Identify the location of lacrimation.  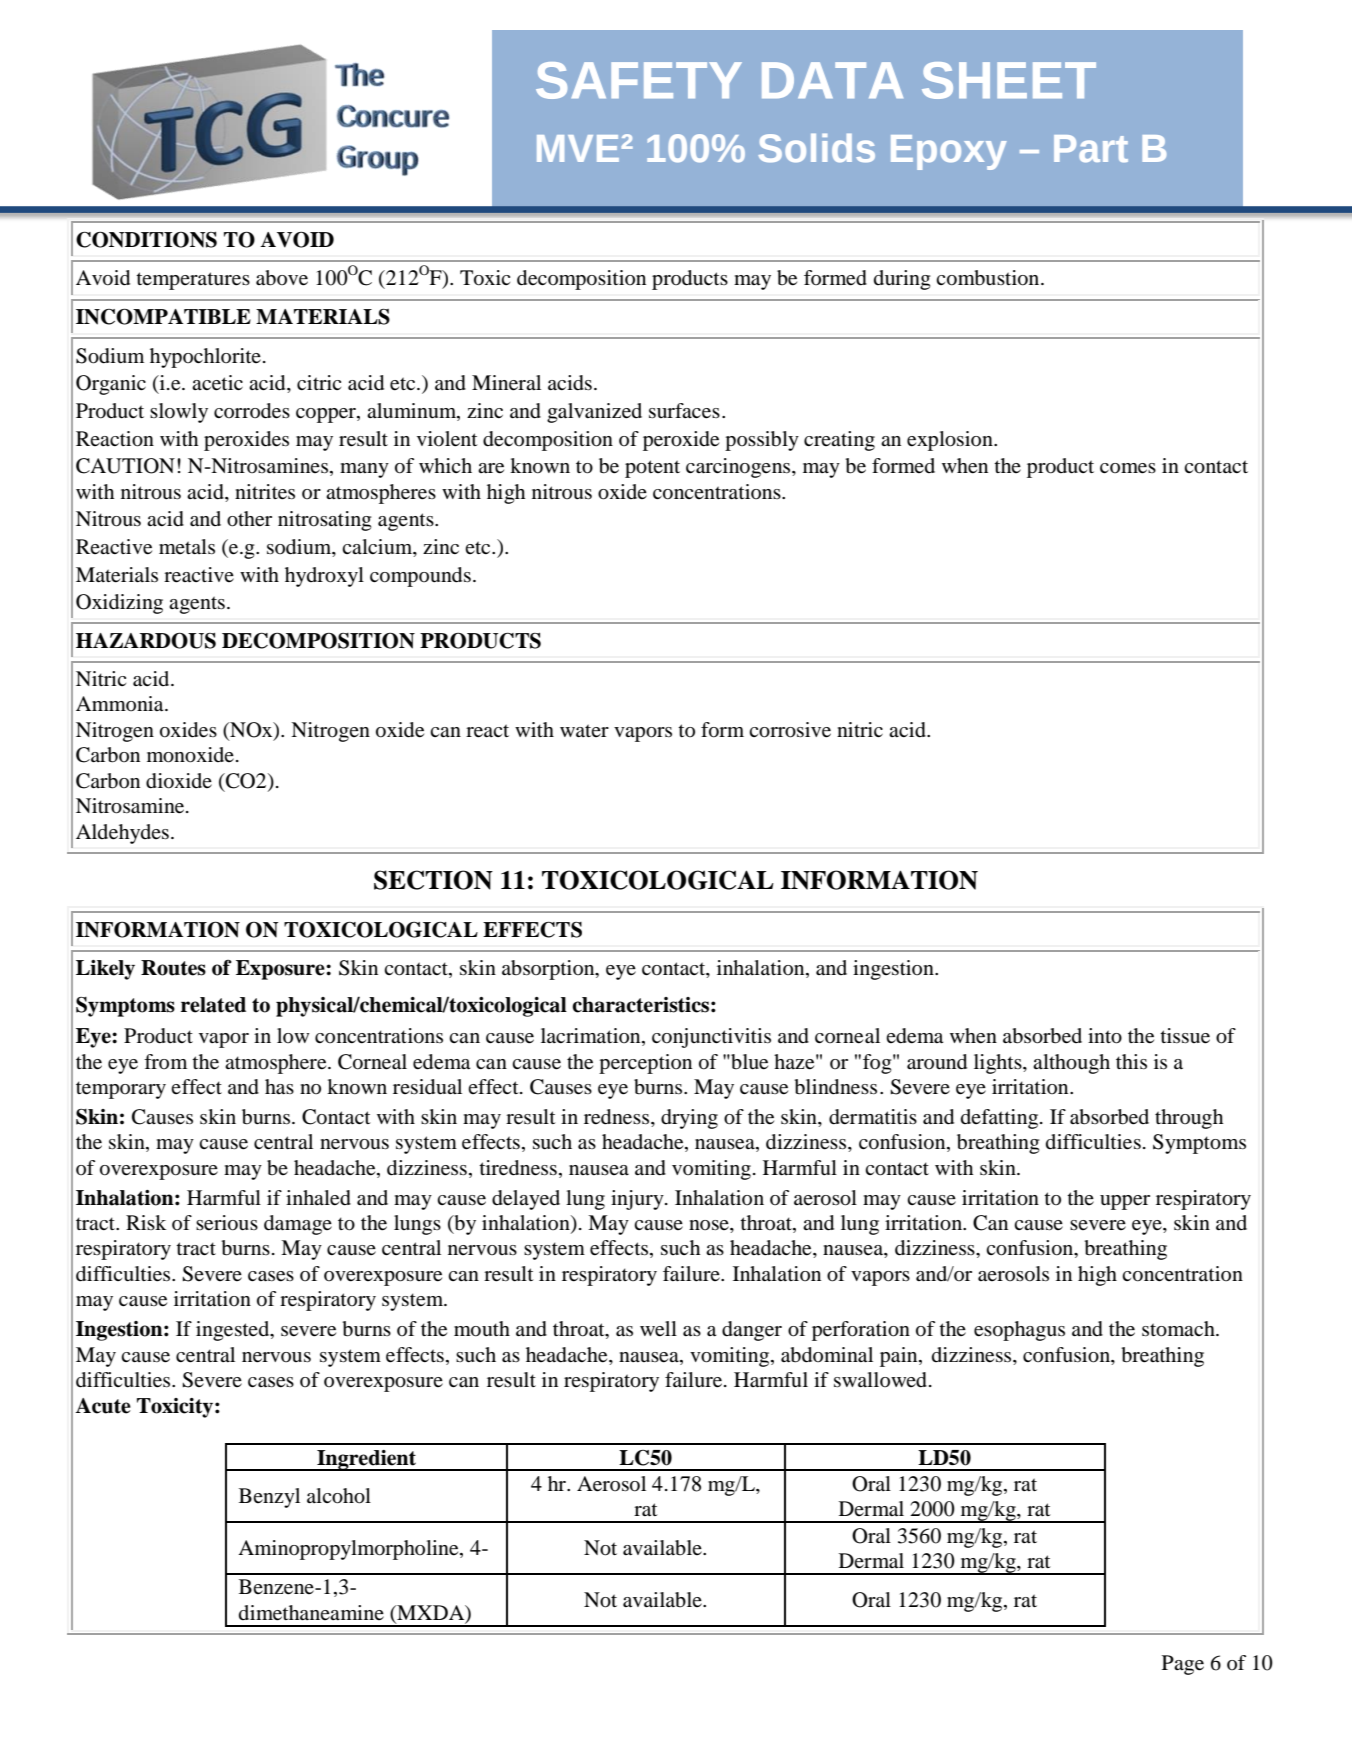
(592, 1037).
